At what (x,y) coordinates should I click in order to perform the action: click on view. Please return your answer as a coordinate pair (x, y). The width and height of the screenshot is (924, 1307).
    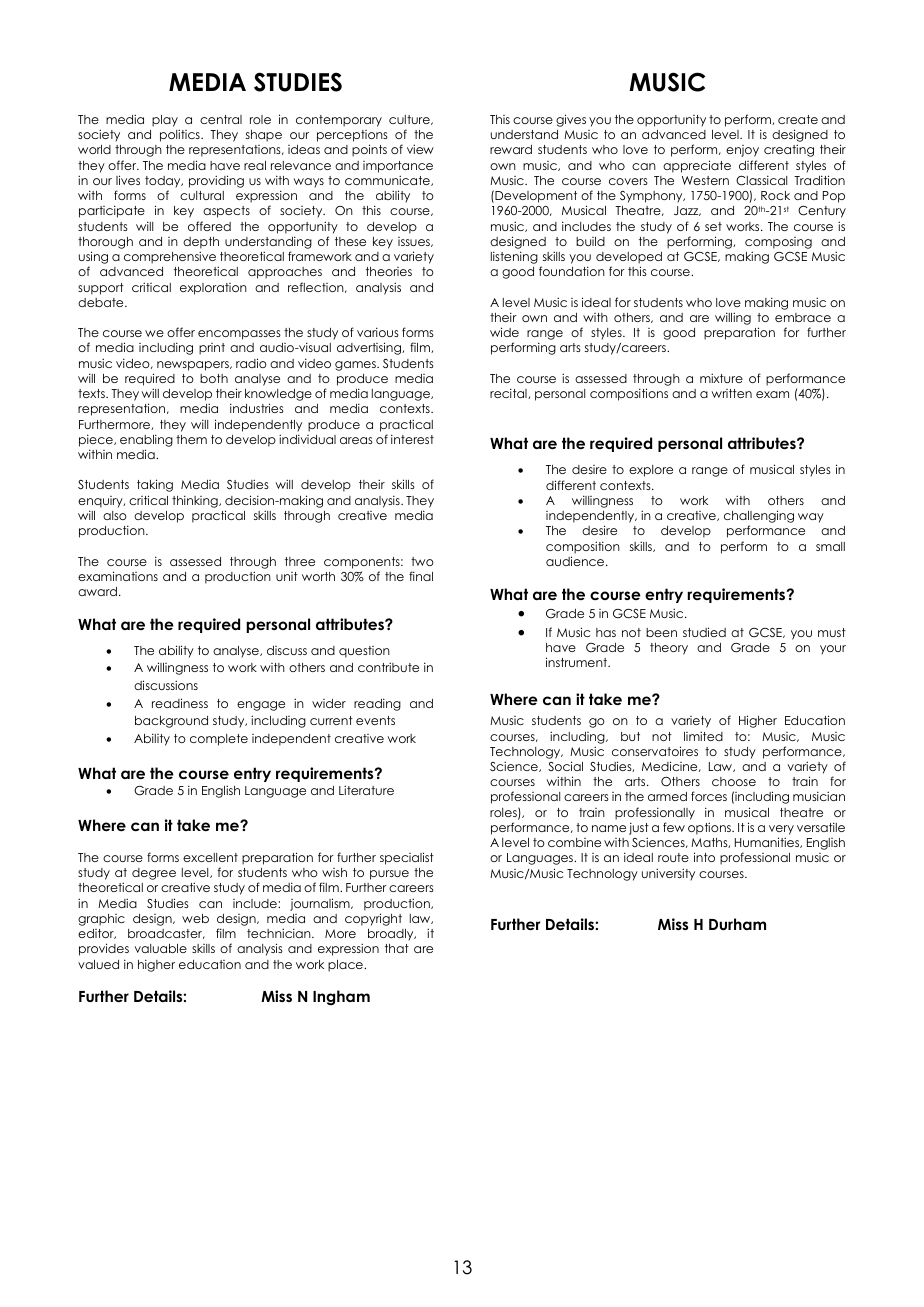
    Looking at the image, I should click on (420, 149).
